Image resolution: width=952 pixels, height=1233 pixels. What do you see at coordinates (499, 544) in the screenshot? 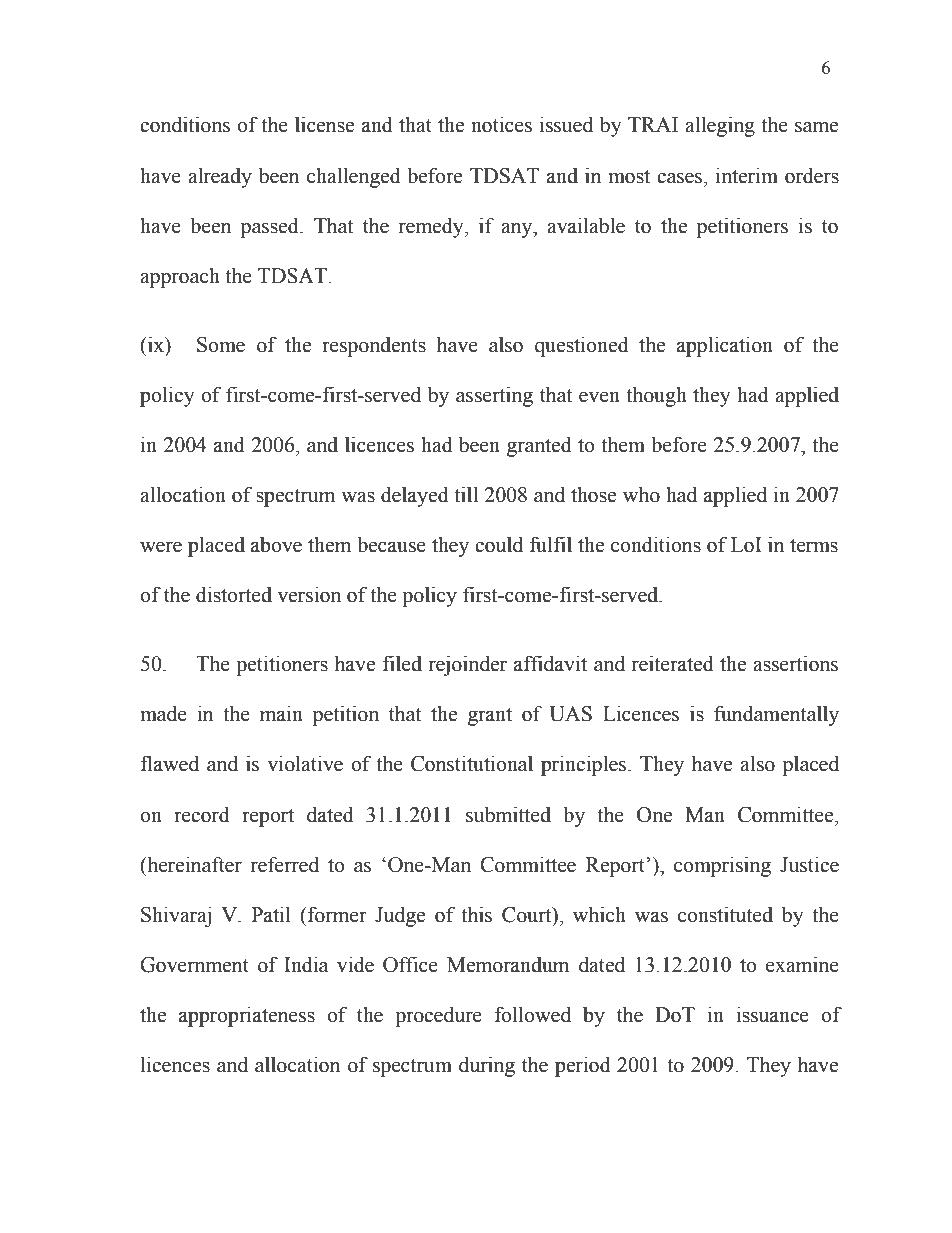
I see `could` at bounding box center [499, 544].
